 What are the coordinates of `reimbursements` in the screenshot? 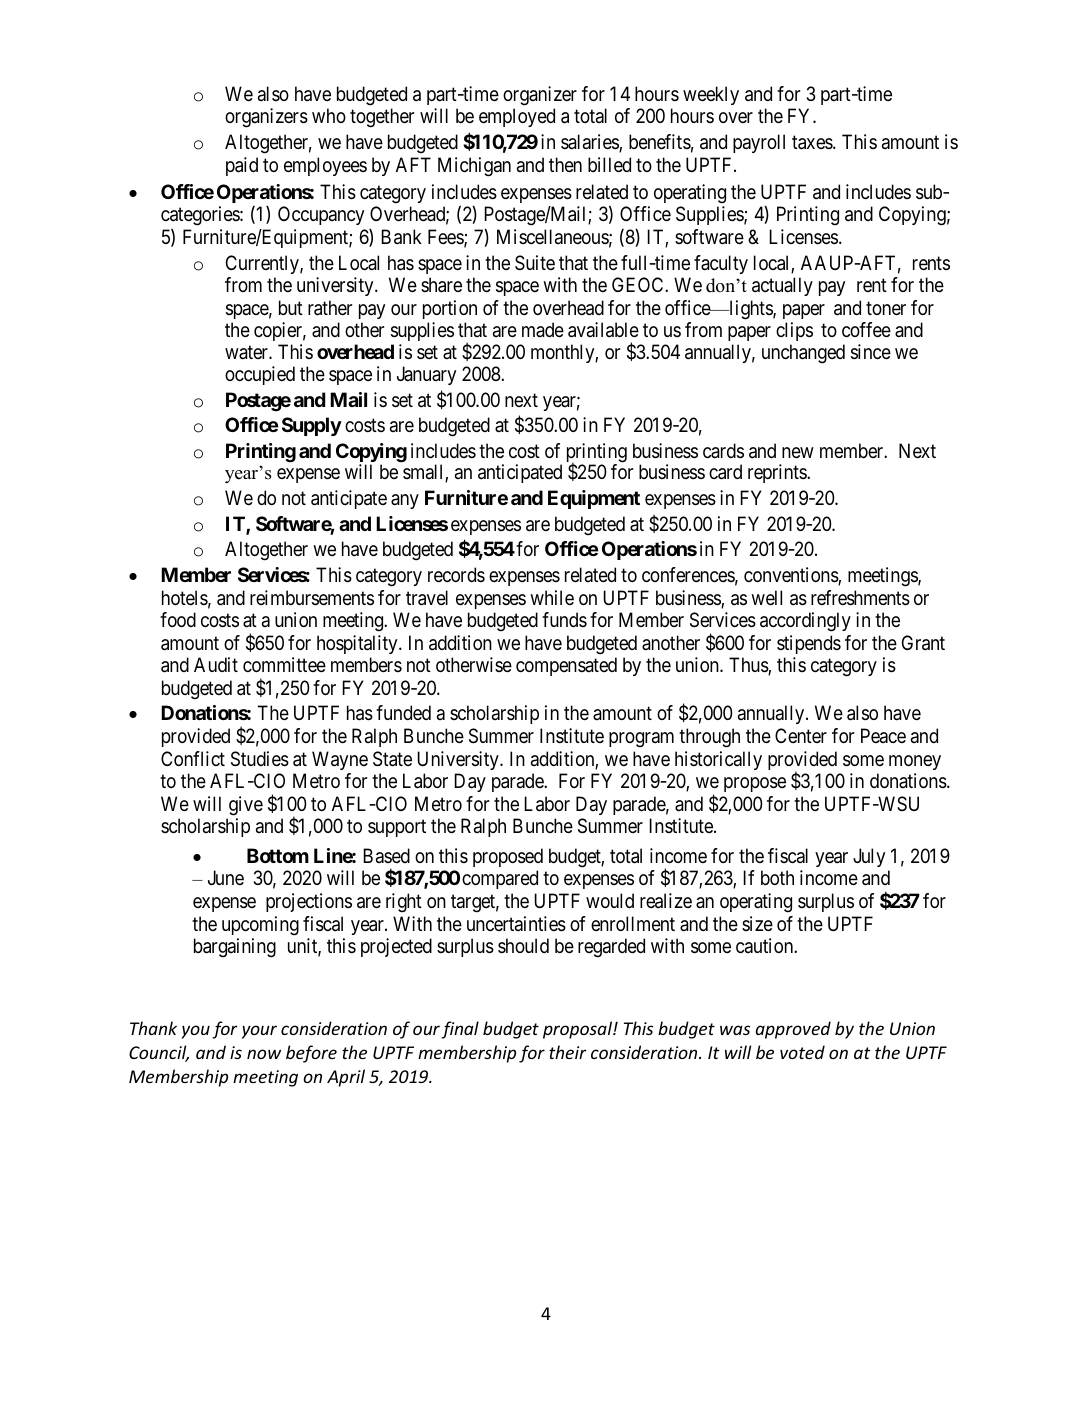 It's located at (312, 598).
